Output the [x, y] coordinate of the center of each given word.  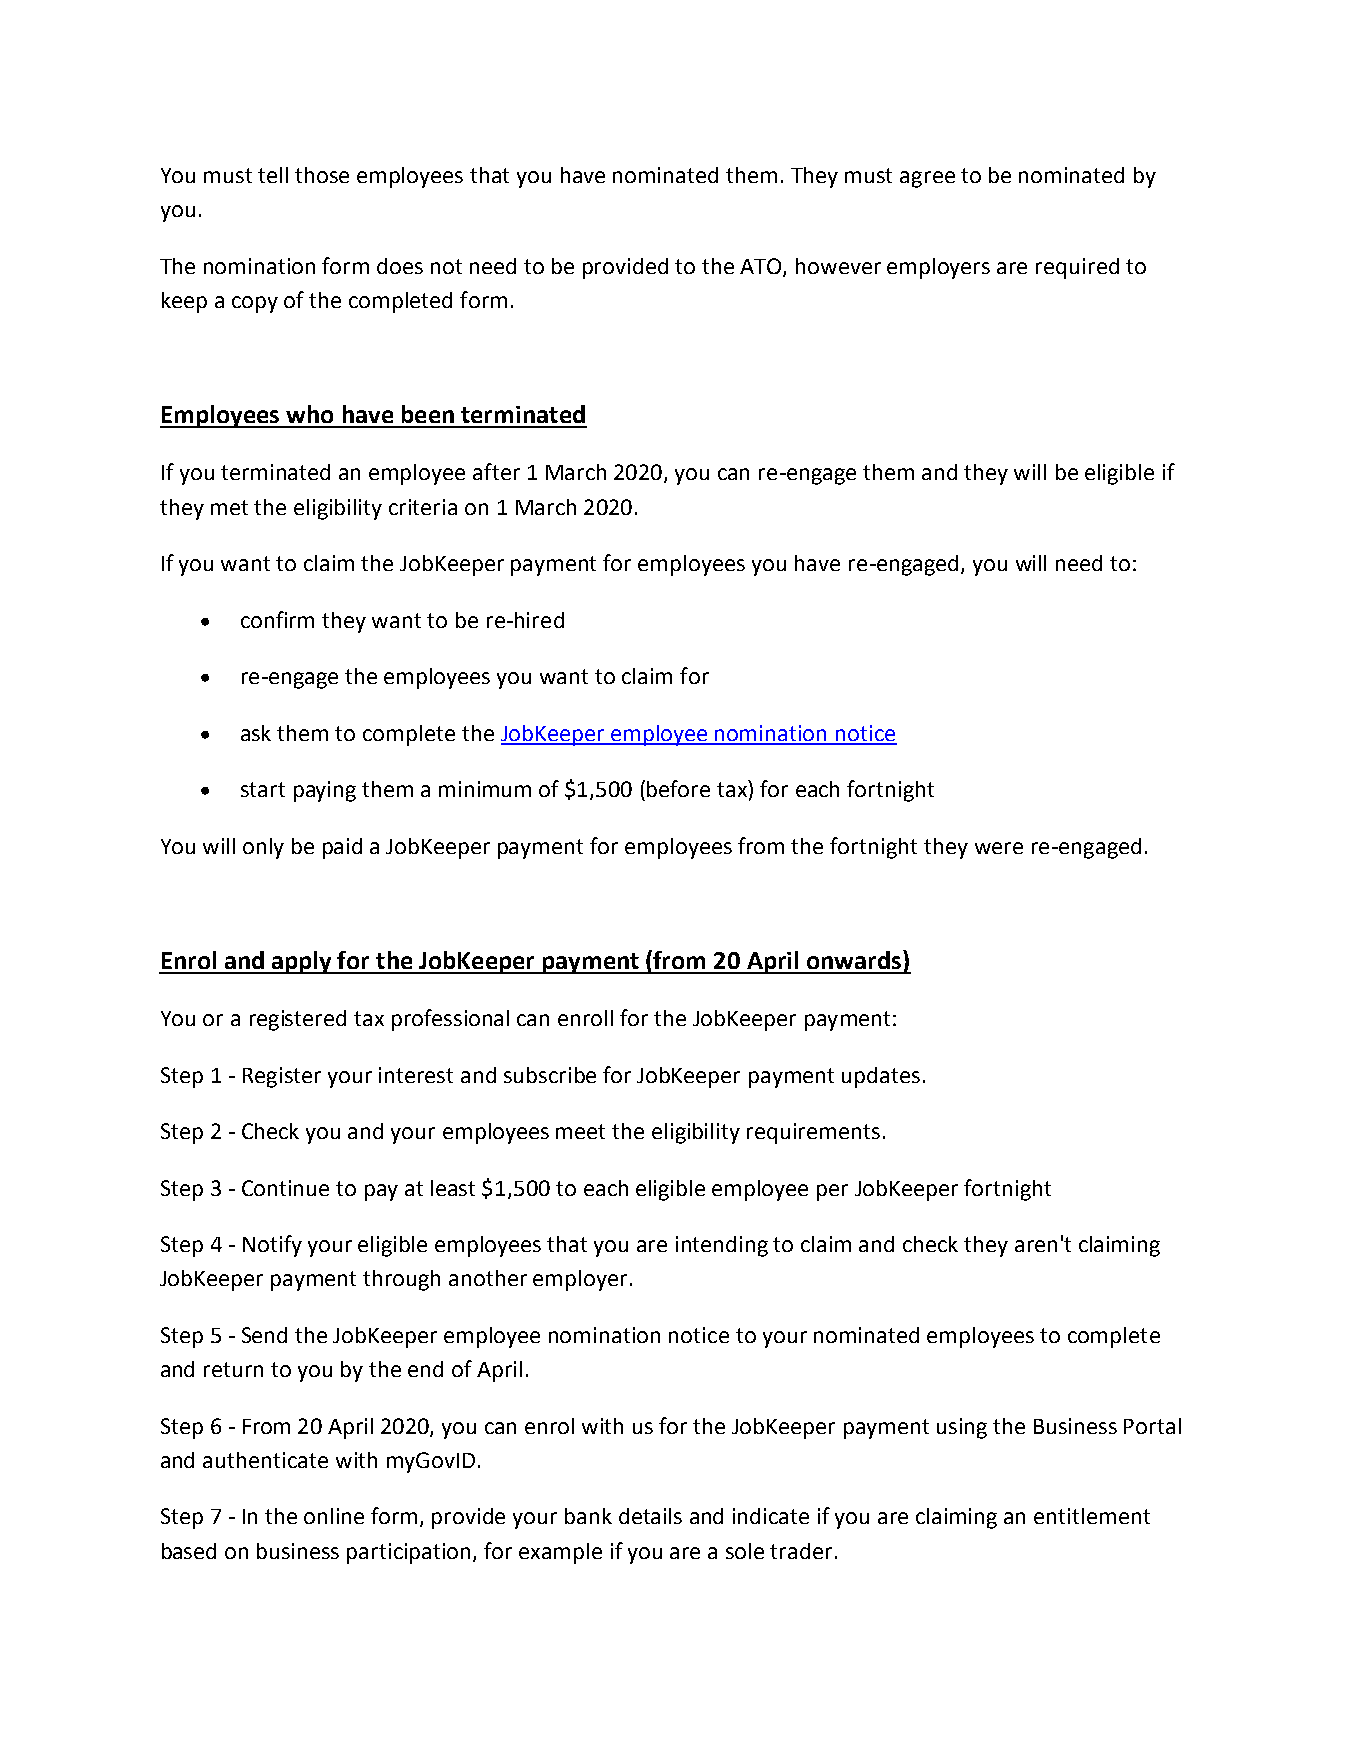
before [678, 788]
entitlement [1092, 1516]
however [838, 266]
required [1077, 268]
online [334, 1516]
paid [342, 848]
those [322, 175]
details [650, 1516]
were [999, 848]
